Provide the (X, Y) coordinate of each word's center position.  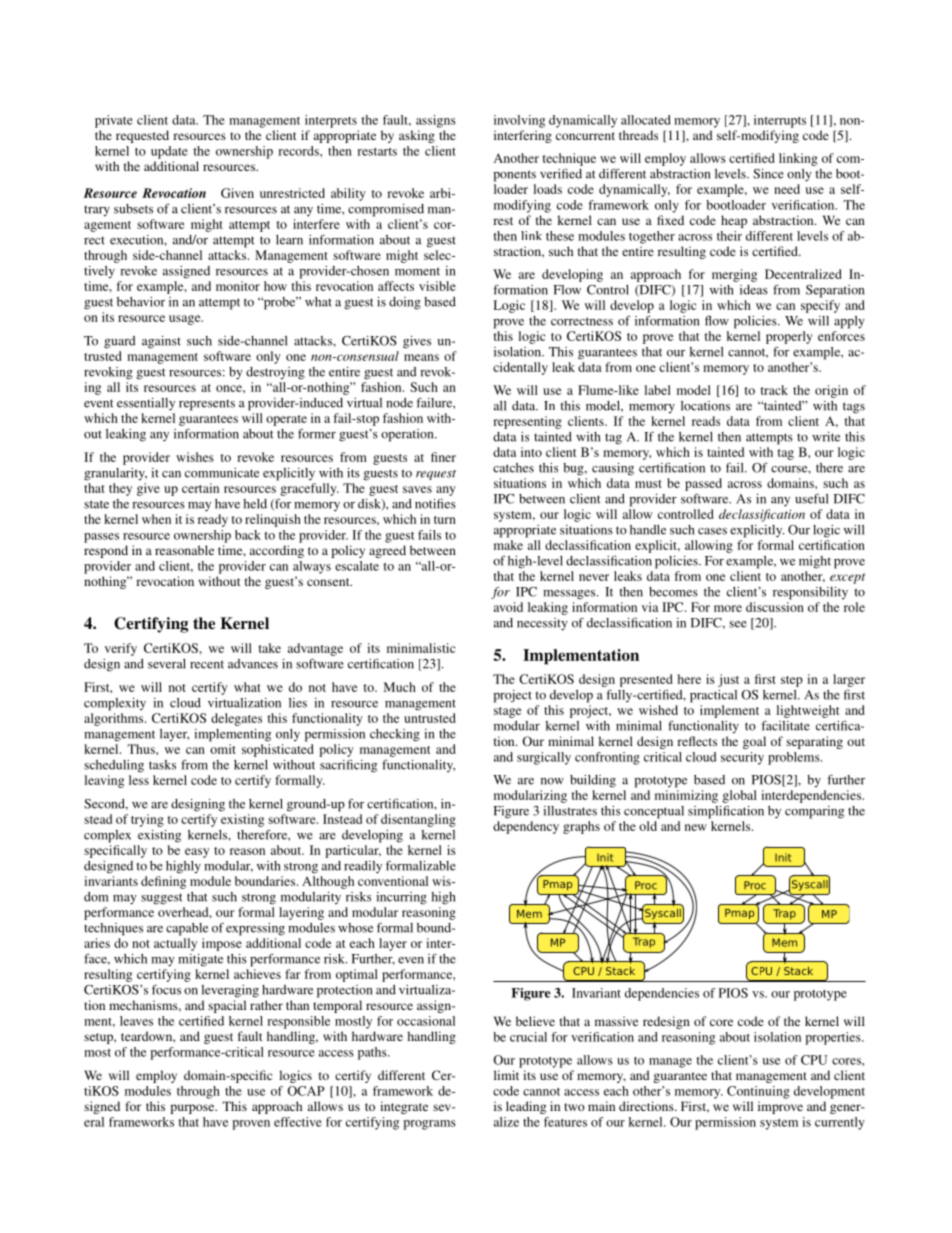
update (169, 152)
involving (519, 121)
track (774, 390)
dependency (526, 827)
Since (768, 174)
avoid (508, 607)
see (738, 624)
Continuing (758, 1092)
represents (207, 405)
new (696, 827)
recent (207, 664)
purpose (193, 1109)
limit (506, 1075)
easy (197, 853)
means (421, 357)
